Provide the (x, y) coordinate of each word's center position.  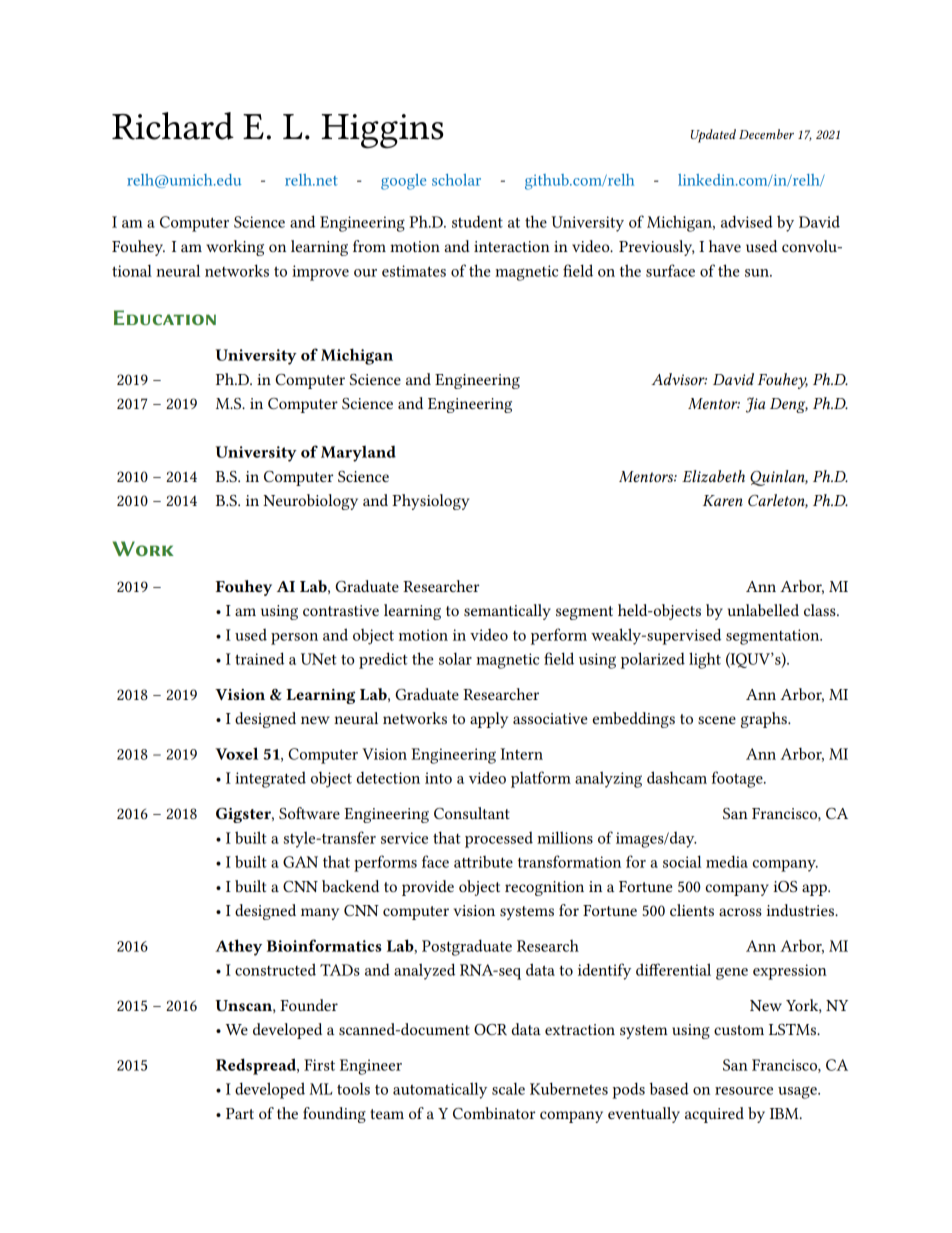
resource (744, 1091)
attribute (483, 862)
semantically (507, 612)
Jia (755, 405)
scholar (456, 180)
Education (165, 317)
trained (259, 658)
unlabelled (763, 610)
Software (309, 813)
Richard (173, 126)
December (766, 134)
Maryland (358, 453)
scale (508, 1088)
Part (240, 1113)
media (727, 861)
